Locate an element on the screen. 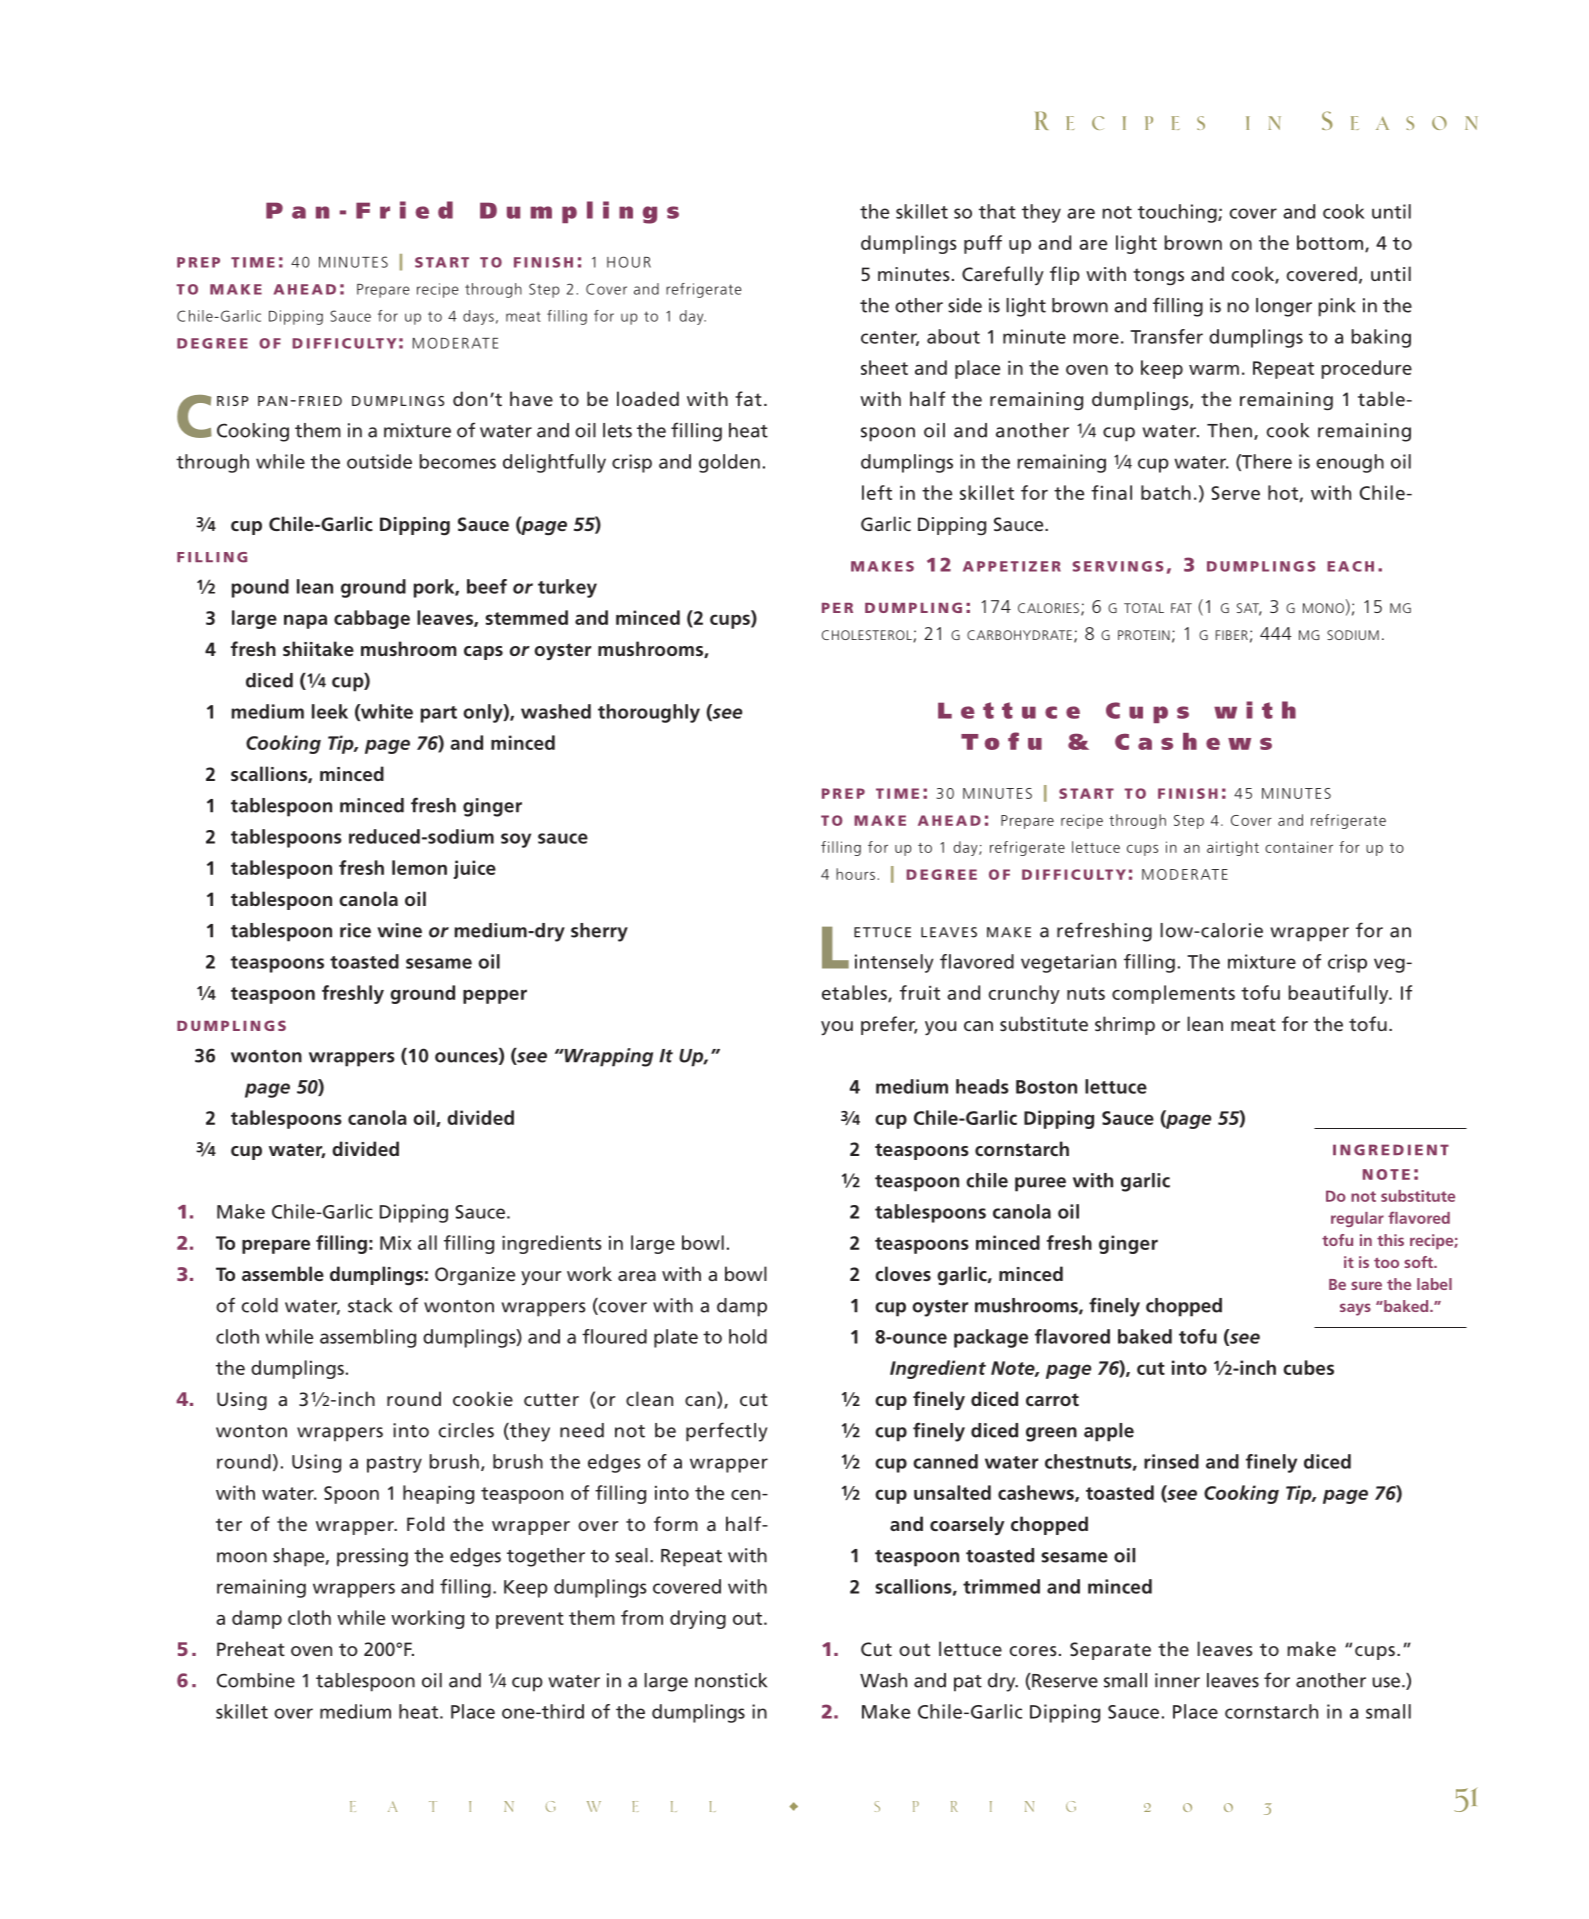  pressing is located at coordinates (372, 1557).
